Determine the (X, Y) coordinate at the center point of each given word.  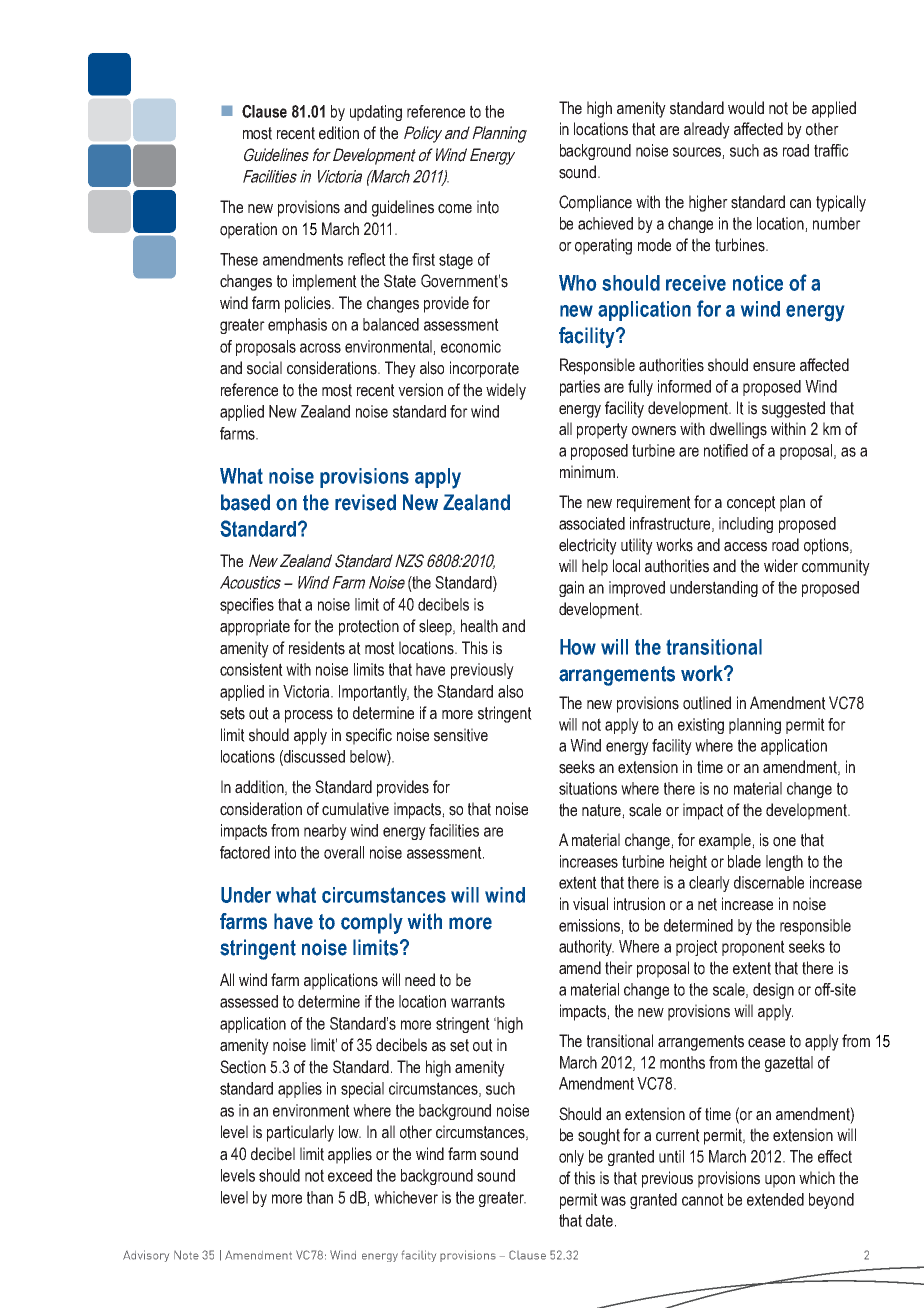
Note (186, 1255)
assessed (249, 1001)
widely (506, 391)
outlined (707, 703)
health (479, 626)
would (746, 108)
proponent (753, 948)
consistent (251, 669)
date (599, 1220)
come (455, 209)
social (264, 368)
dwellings (738, 430)
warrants (478, 1001)
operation (248, 230)
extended (775, 1199)
